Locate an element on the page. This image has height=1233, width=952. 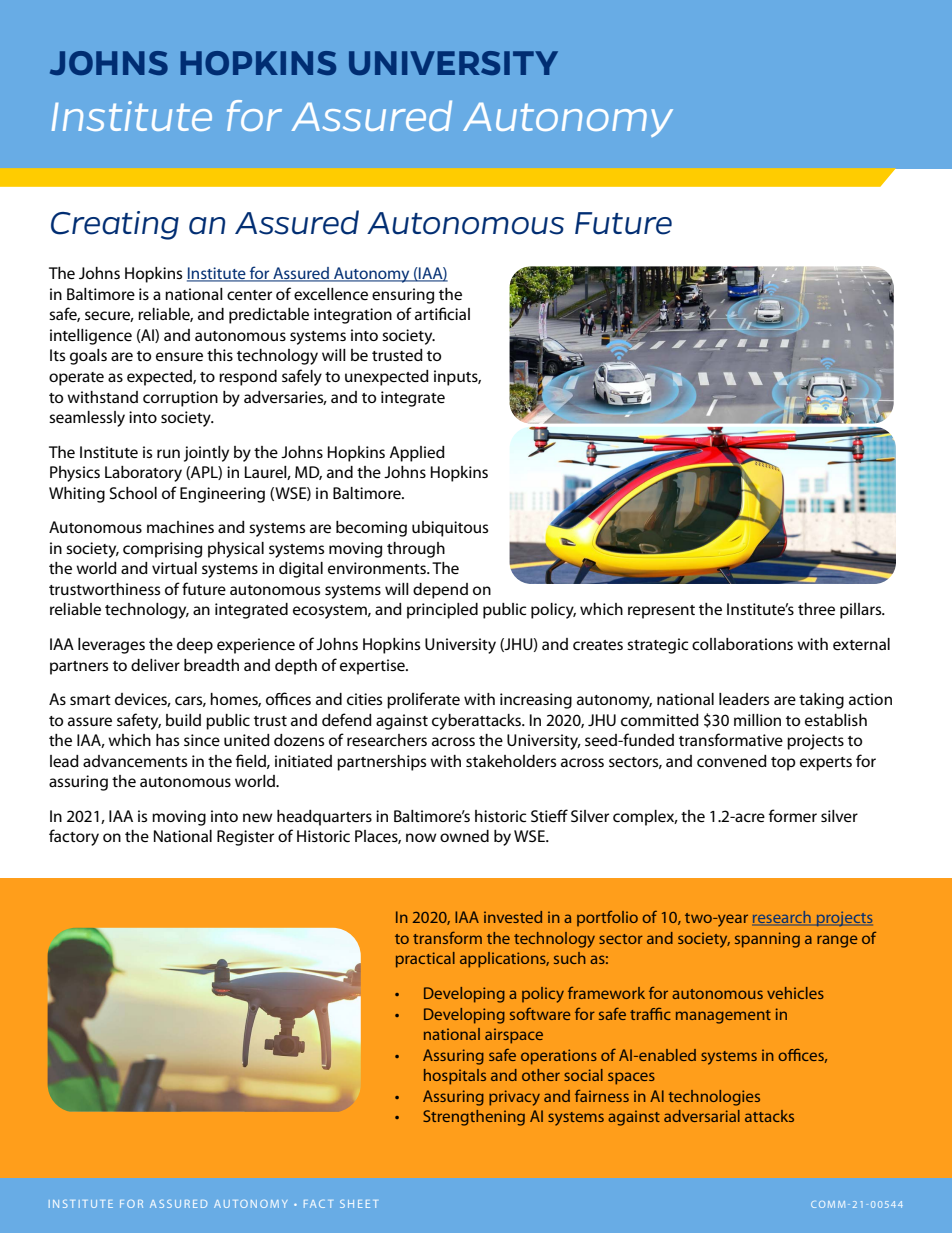
hospitals is located at coordinates (455, 1077).
